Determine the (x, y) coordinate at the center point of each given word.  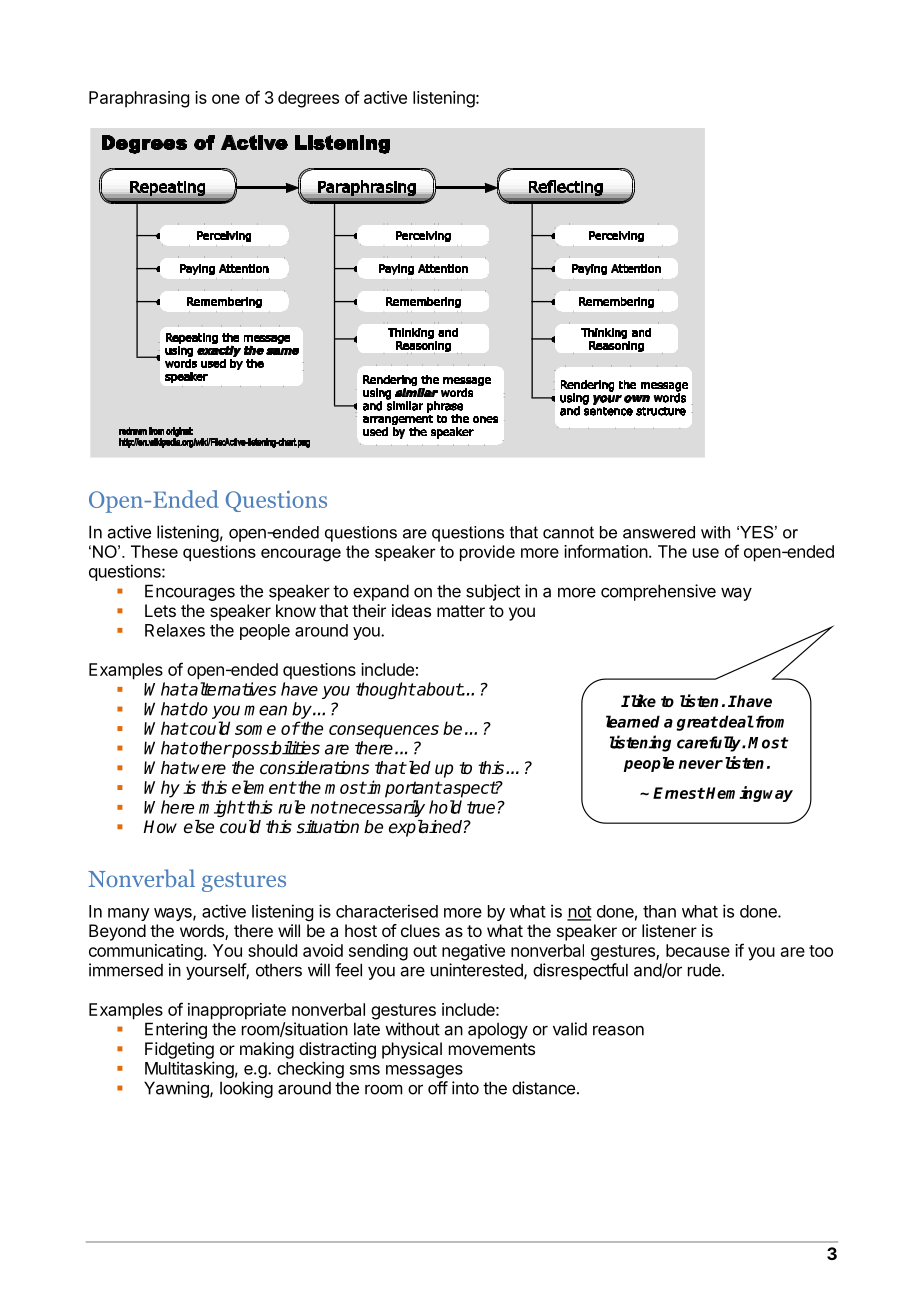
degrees (308, 99)
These (154, 551)
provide (487, 553)
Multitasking (189, 1069)
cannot (568, 532)
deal (736, 721)
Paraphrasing (139, 99)
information (606, 551)
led (418, 768)
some (255, 730)
